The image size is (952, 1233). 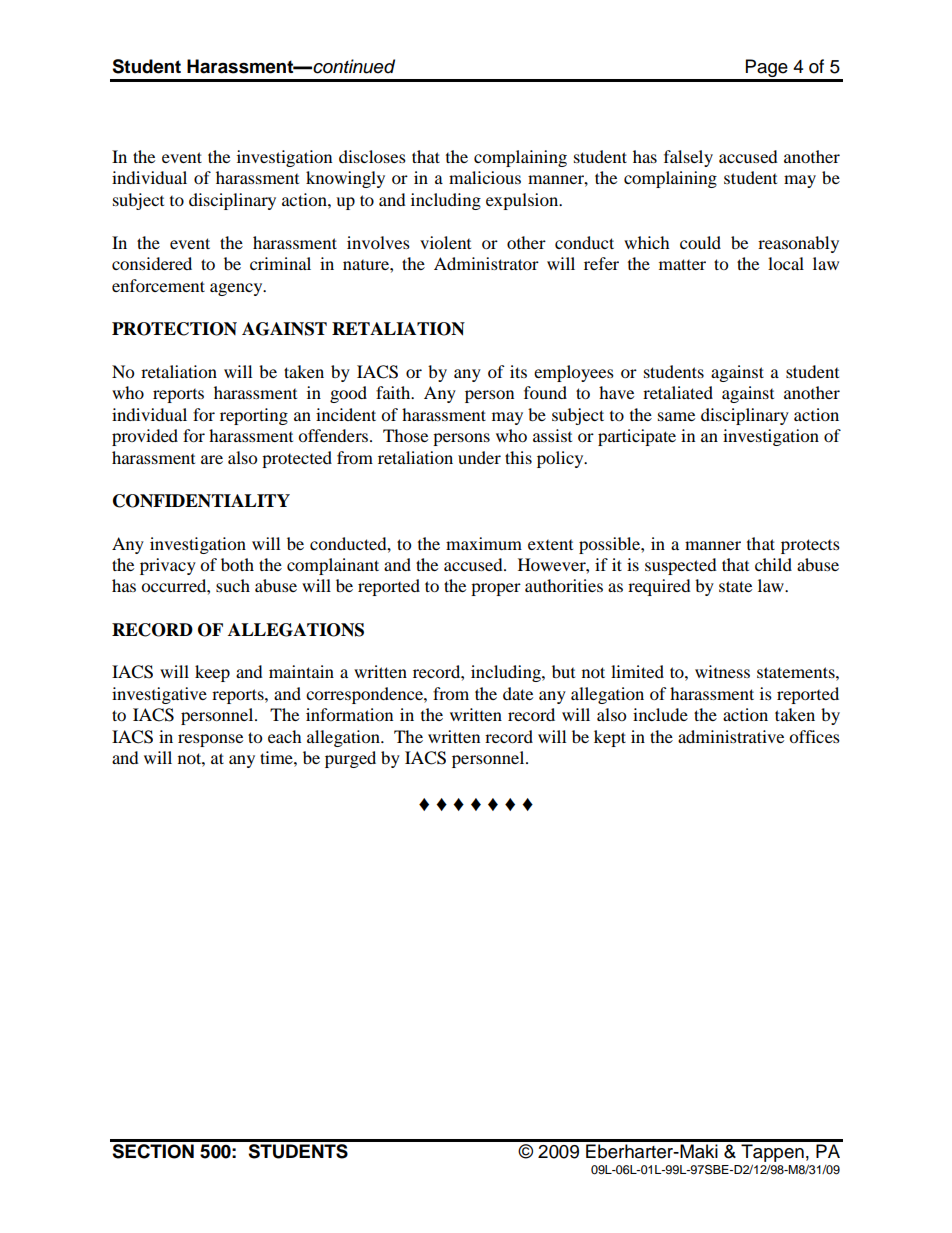 What do you see at coordinates (233, 585) in the screenshot?
I see `such` at bounding box center [233, 585].
